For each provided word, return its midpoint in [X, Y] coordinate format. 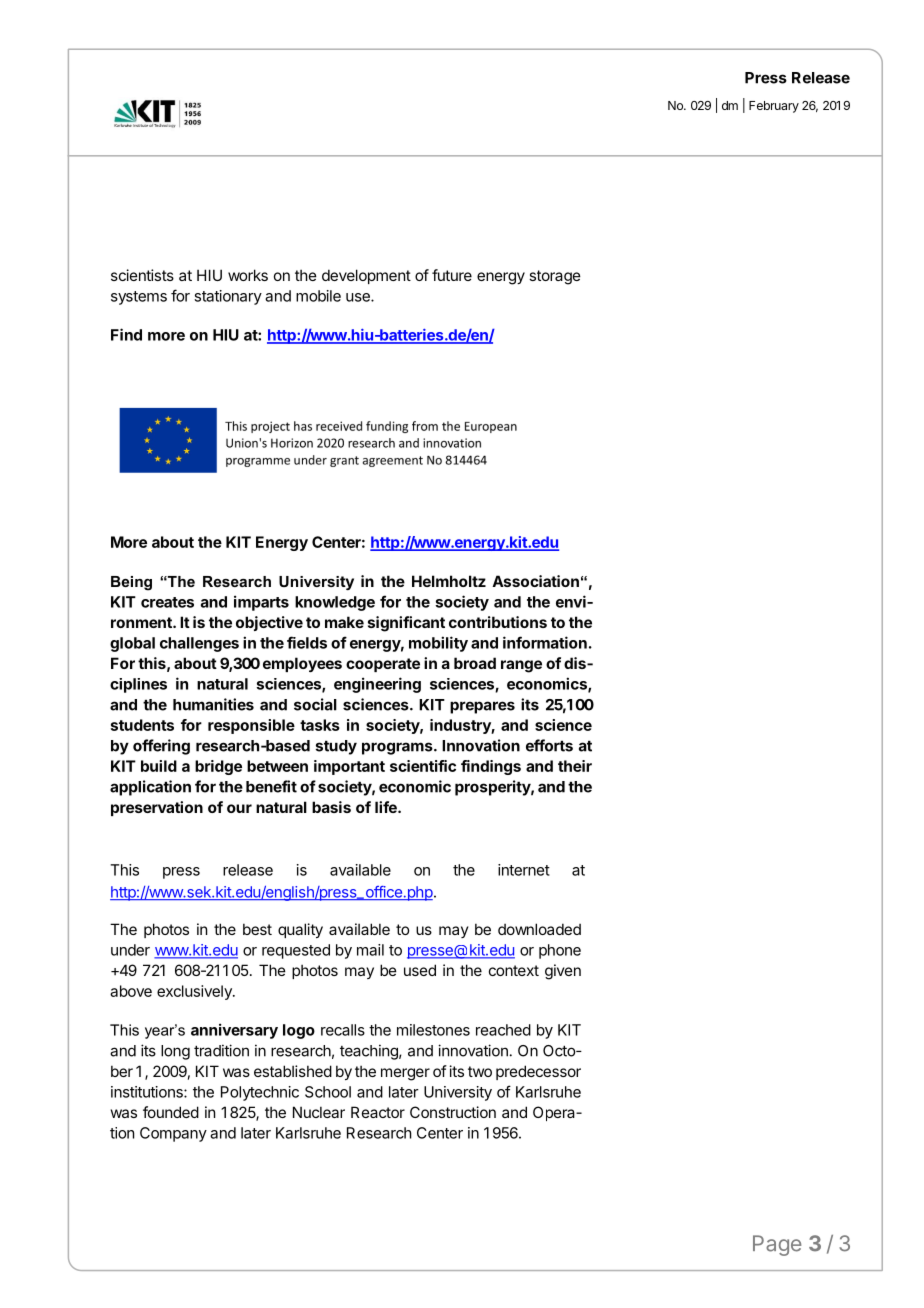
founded [171, 1112]
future [452, 275]
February [774, 107]
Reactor [378, 1112]
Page [777, 1245]
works [248, 275]
